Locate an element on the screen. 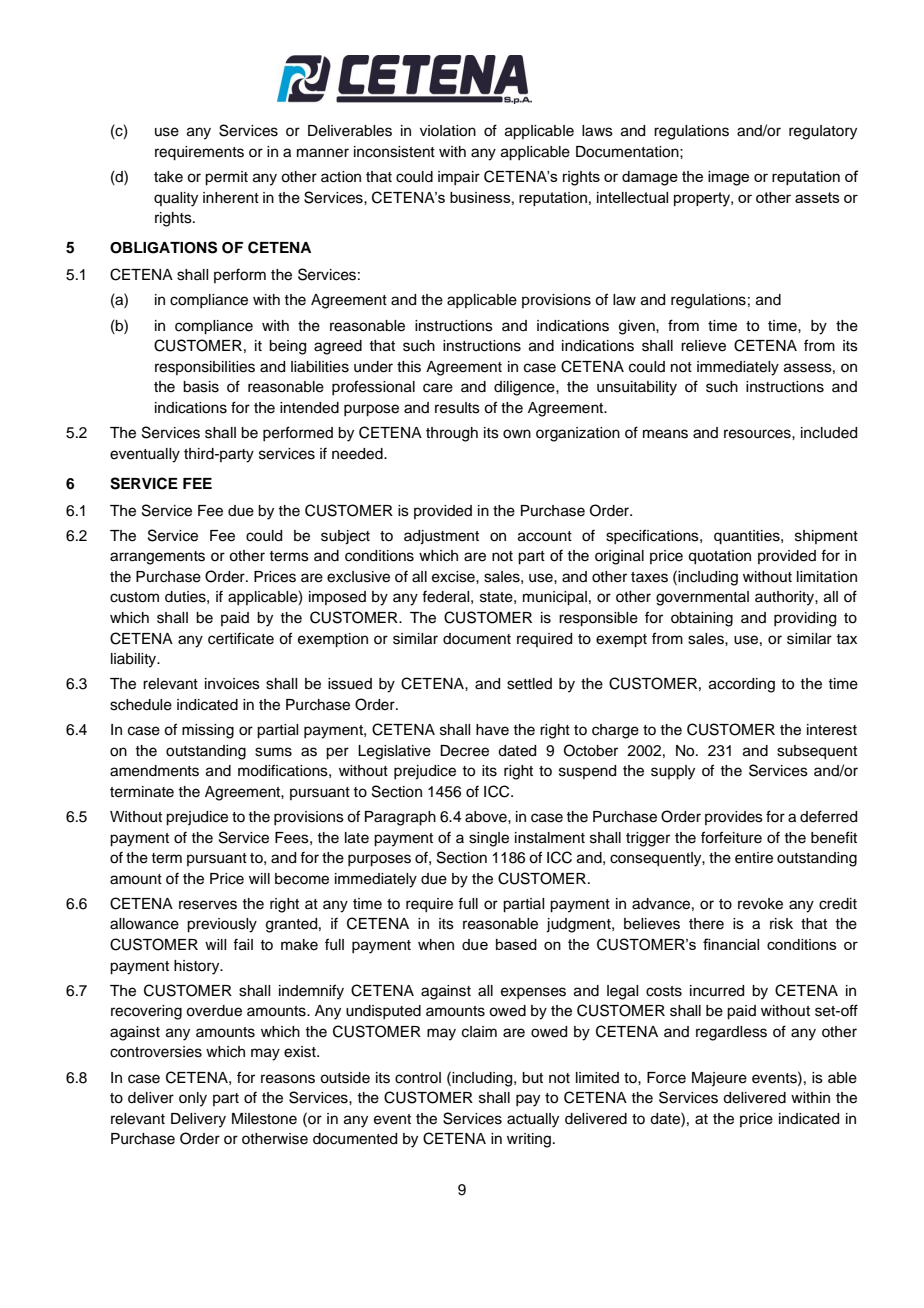 The image size is (924, 1308). permit is located at coordinates (226, 178).
